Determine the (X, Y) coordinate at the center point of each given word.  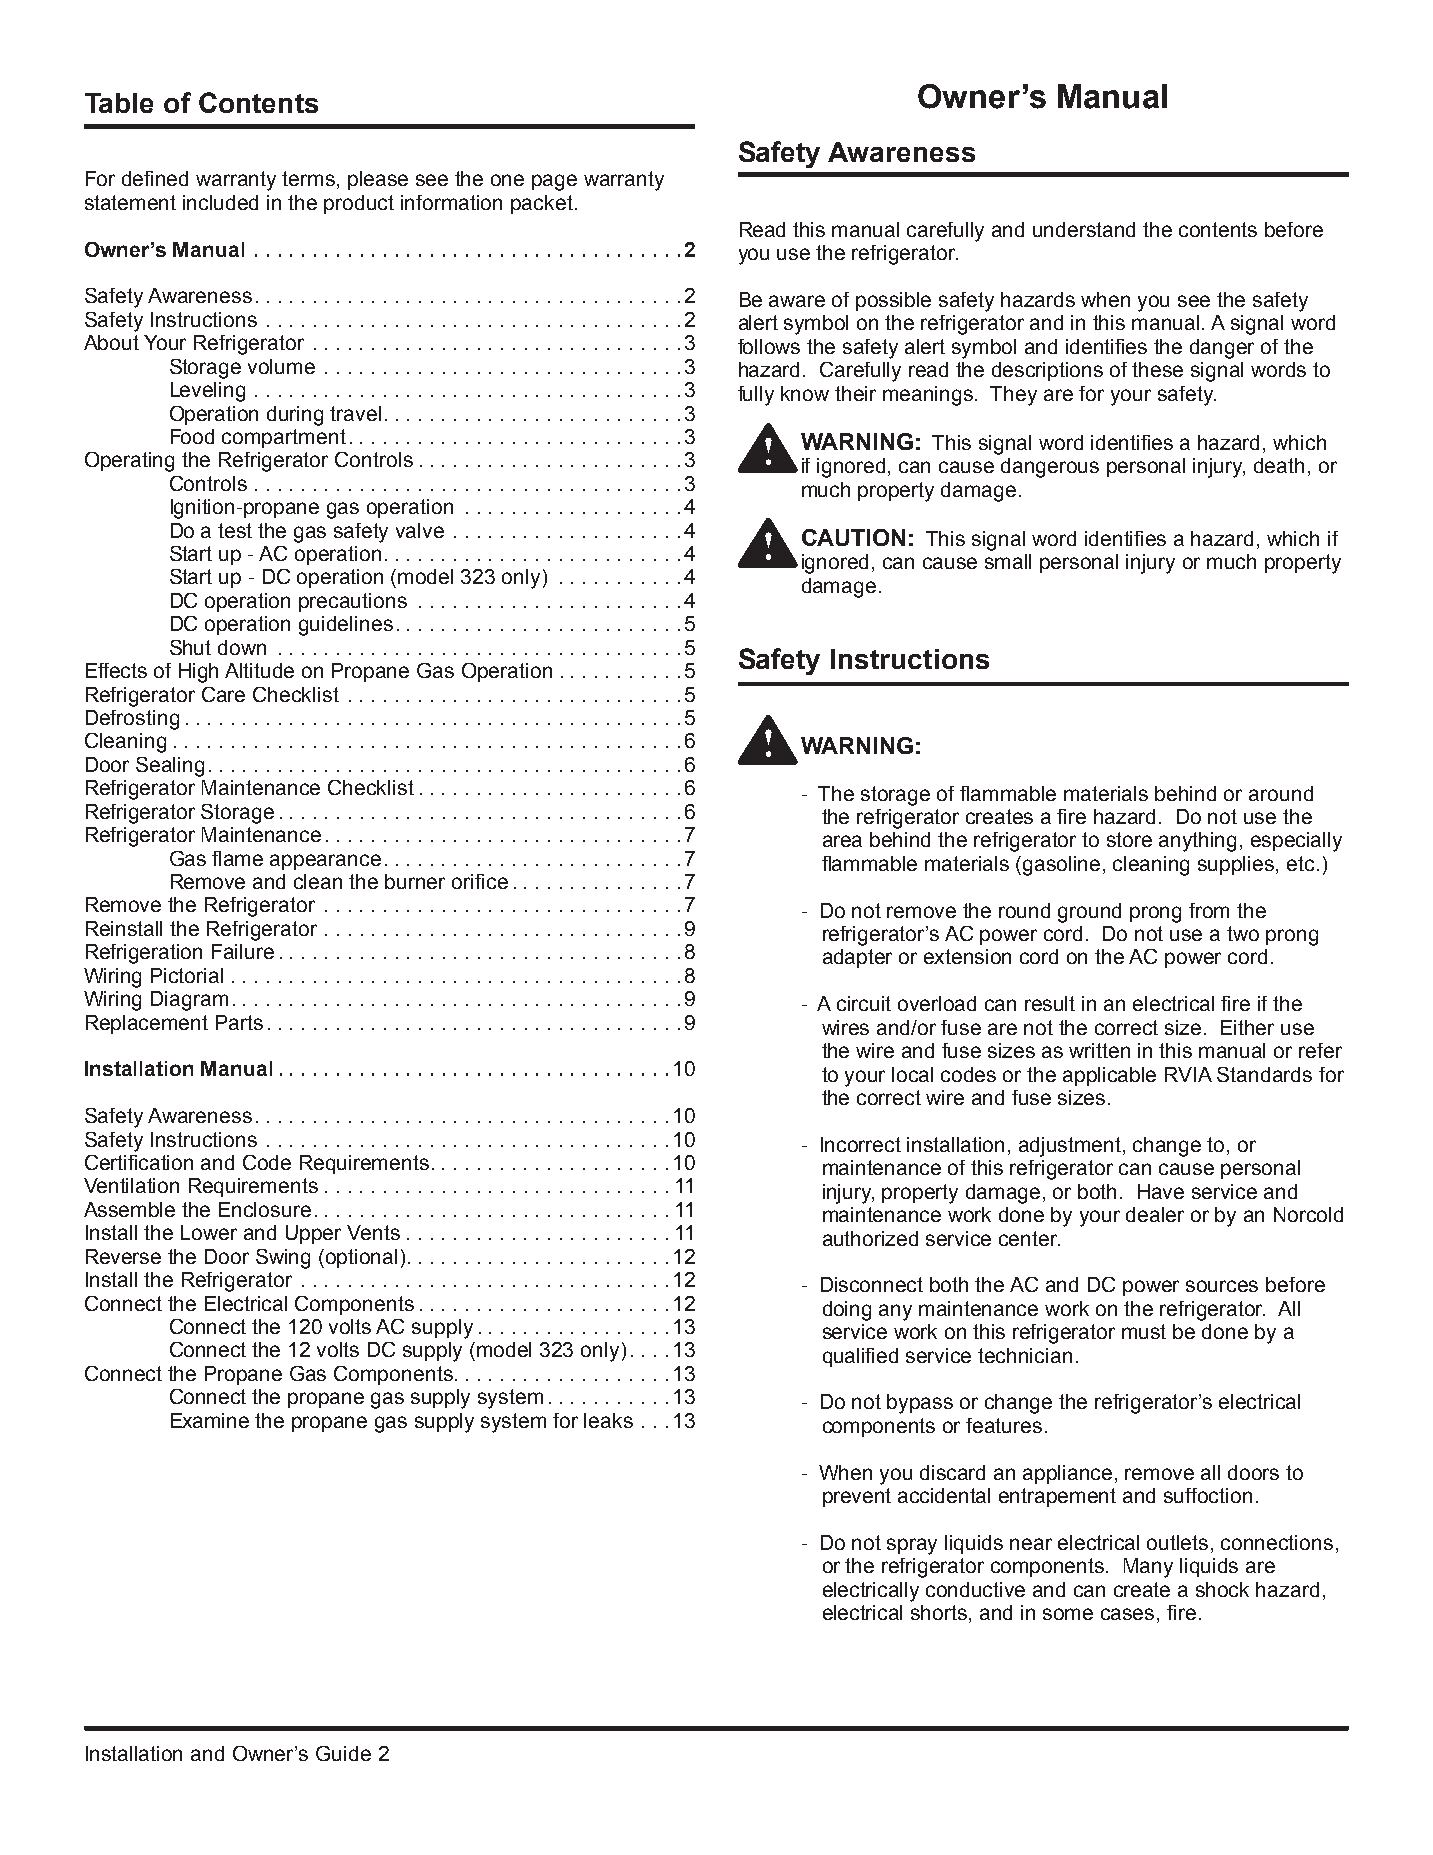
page (554, 182)
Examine (210, 1420)
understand (1084, 229)
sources (1222, 1286)
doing (847, 1311)
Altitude (259, 670)
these (1157, 369)
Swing (283, 1259)
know (805, 393)
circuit (864, 1003)
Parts (239, 1022)
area (842, 841)
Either (1247, 1027)
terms (310, 180)
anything (1197, 842)
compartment (284, 438)
